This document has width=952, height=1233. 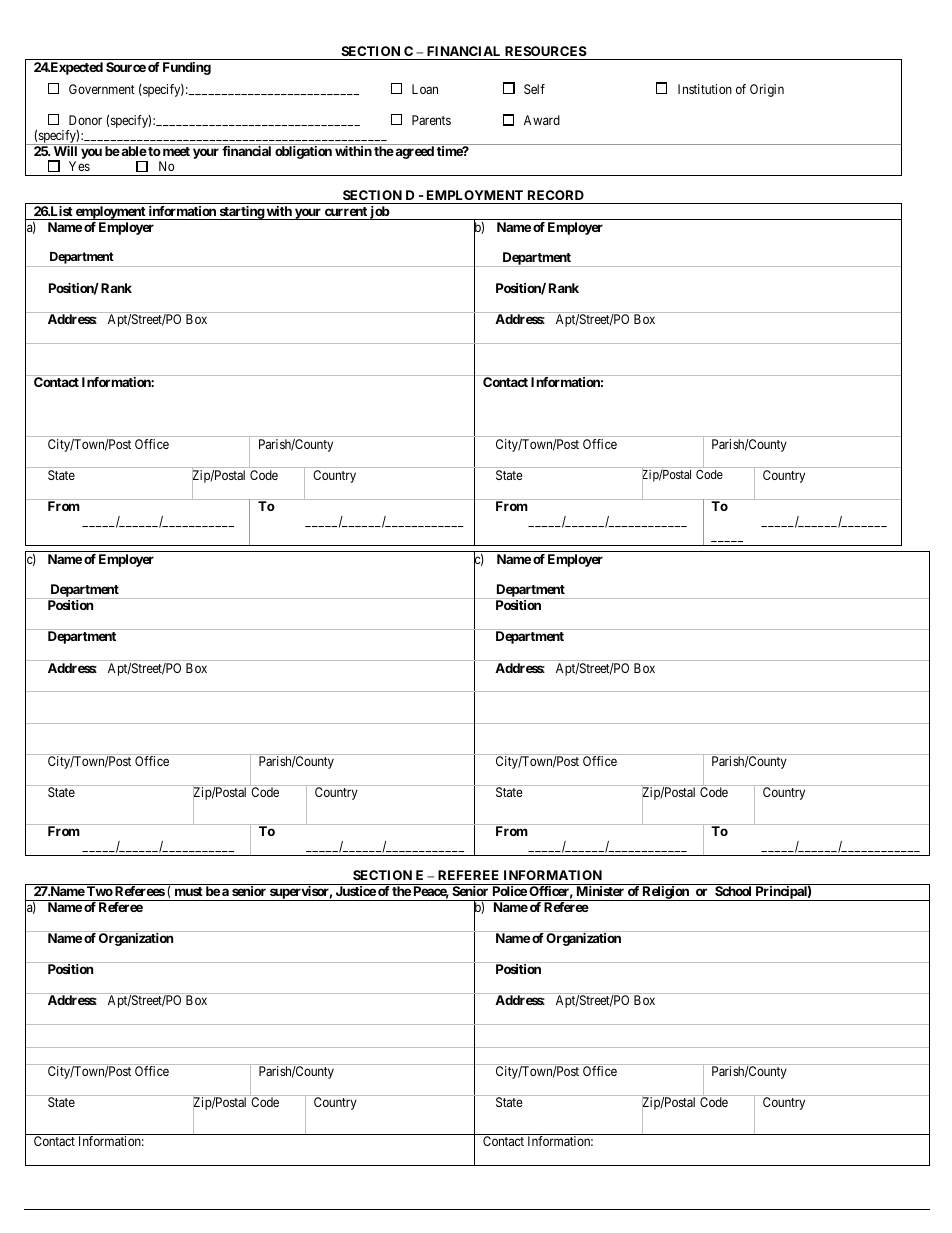 I want to click on Institution, so click(x=705, y=89).
